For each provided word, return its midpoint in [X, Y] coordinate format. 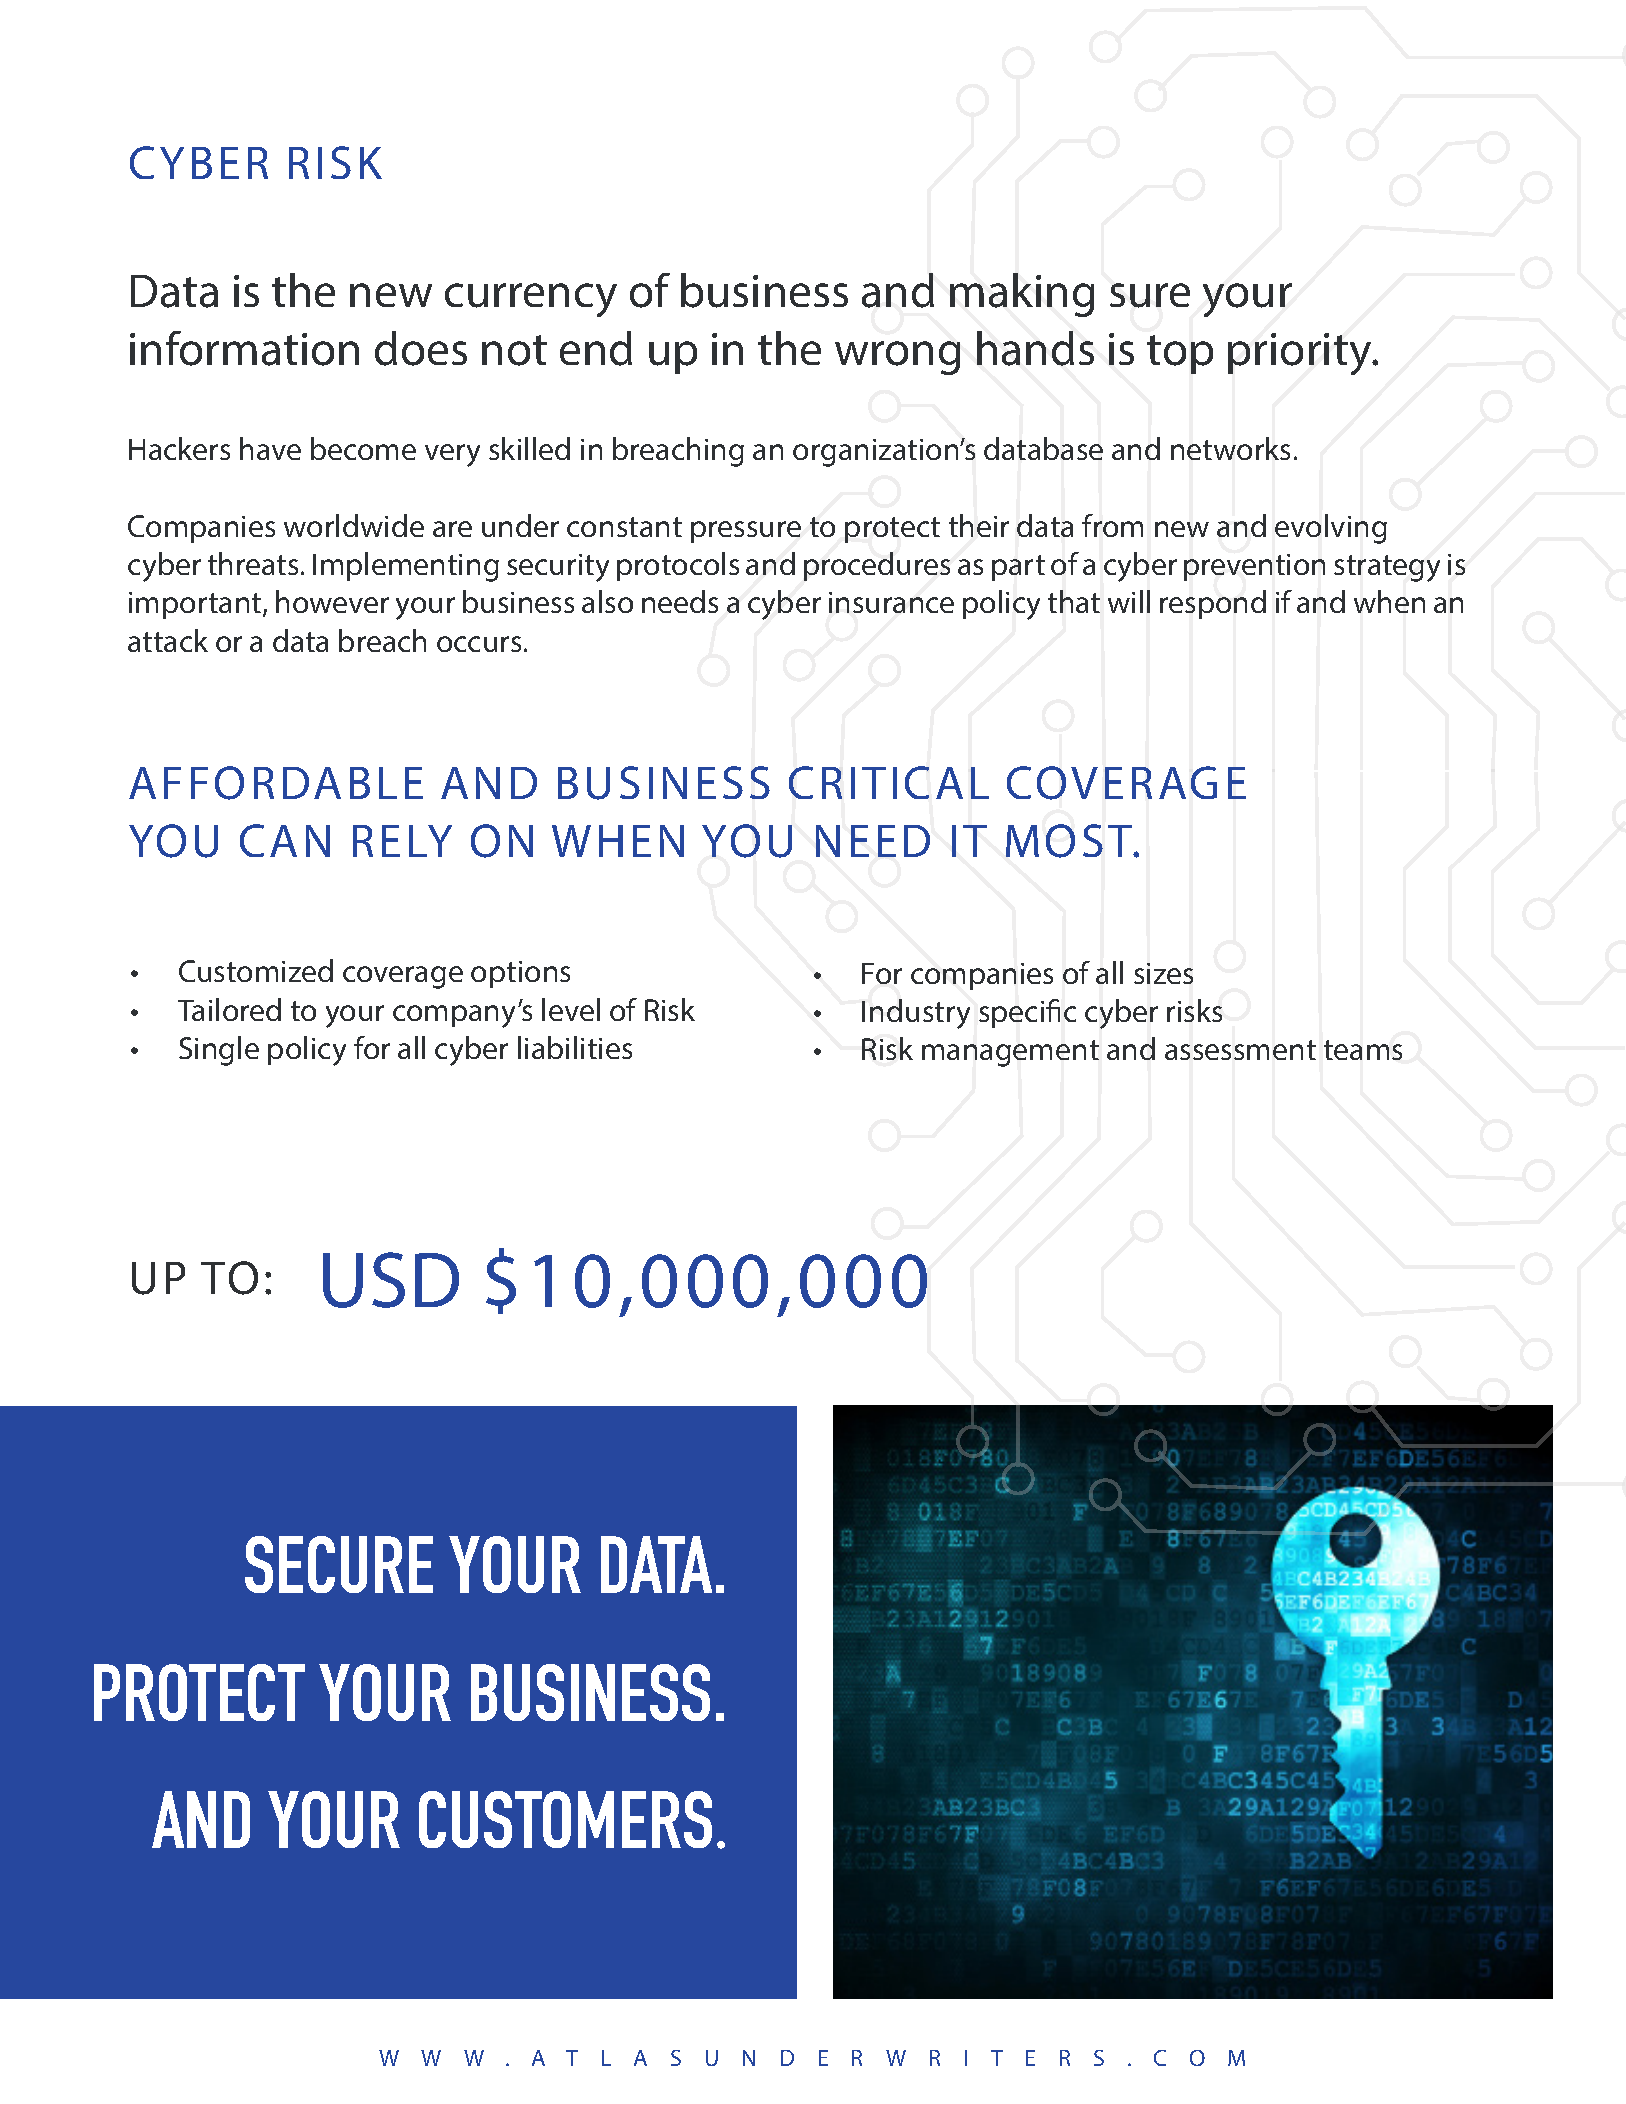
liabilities [575, 1047]
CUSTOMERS [565, 1819]
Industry [916, 1014]
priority [1301, 354]
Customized [256, 970]
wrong [897, 358]
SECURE [339, 1564]
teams [1363, 1050]
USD [391, 1280]
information [244, 348]
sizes [1163, 973]
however [332, 601]
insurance [891, 602]
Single [219, 1051]
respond [1213, 604]
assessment [1240, 1050]
